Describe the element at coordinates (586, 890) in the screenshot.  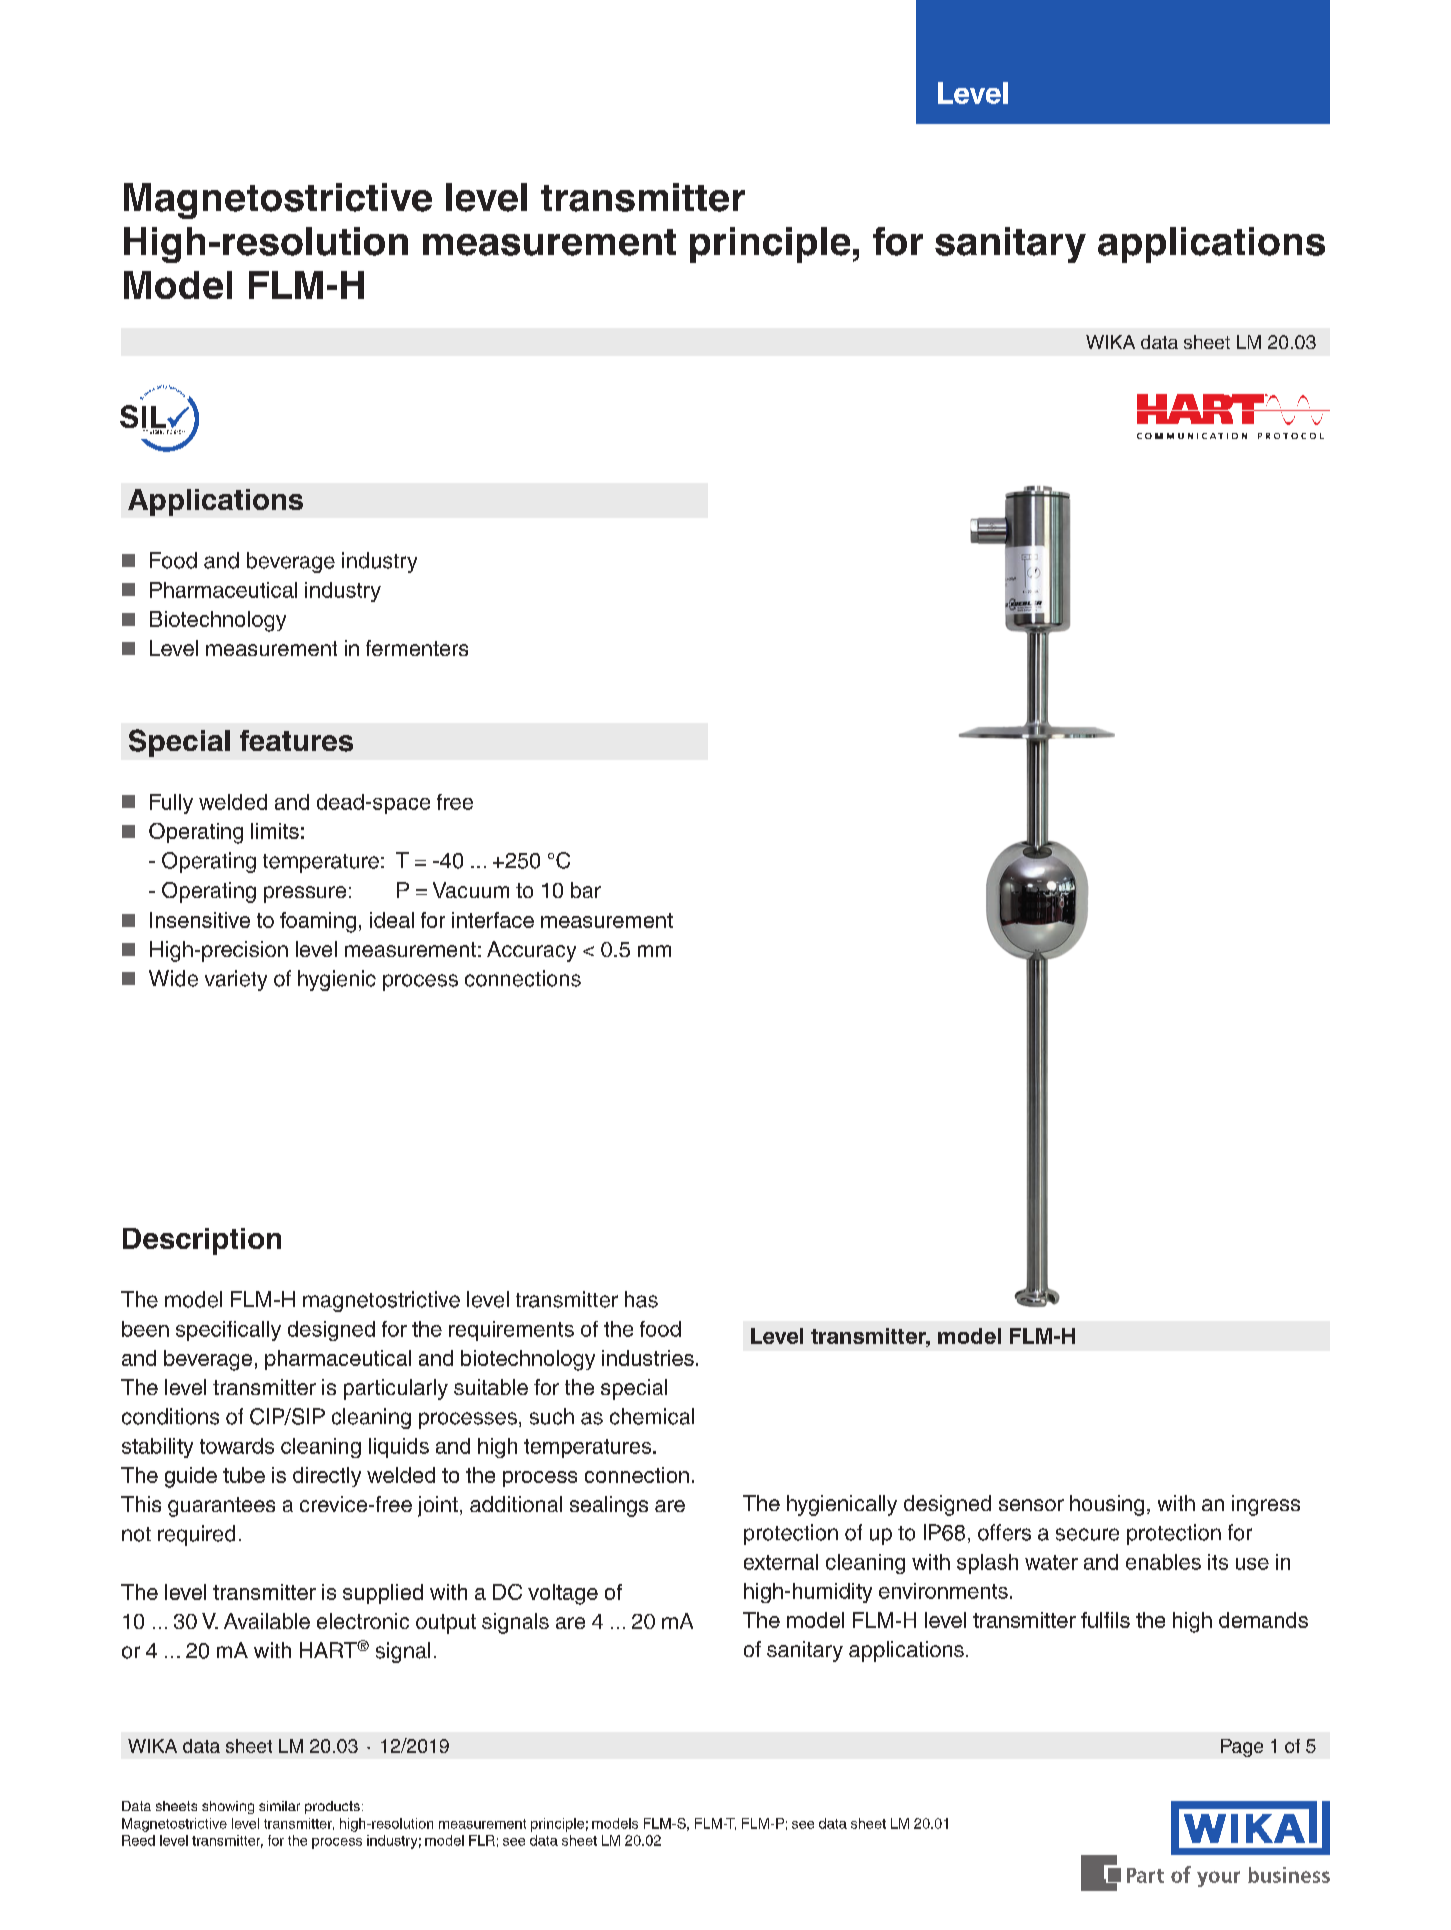
I see `bar` at that location.
